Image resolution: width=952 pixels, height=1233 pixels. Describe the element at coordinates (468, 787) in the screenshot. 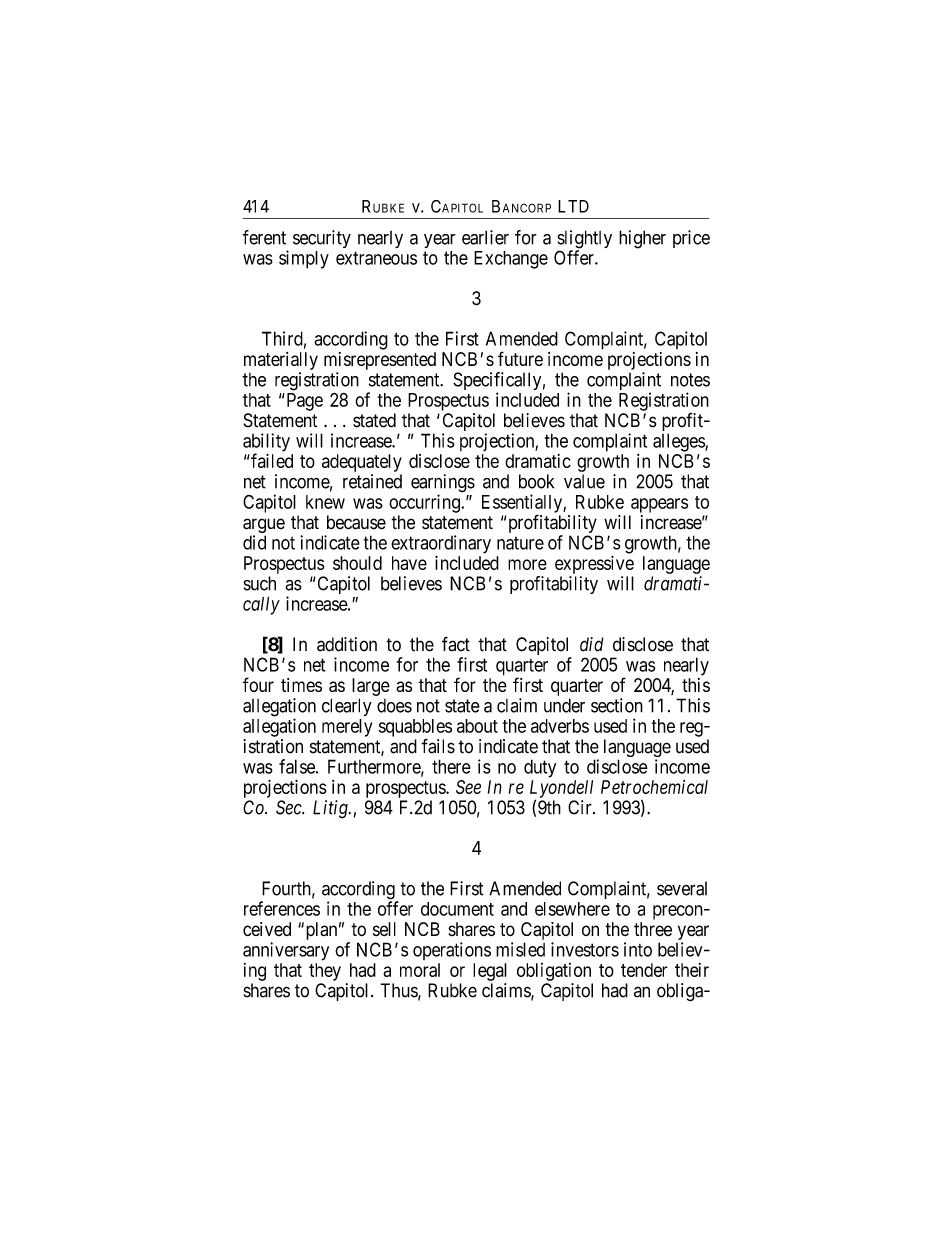

I see `See` at that location.
